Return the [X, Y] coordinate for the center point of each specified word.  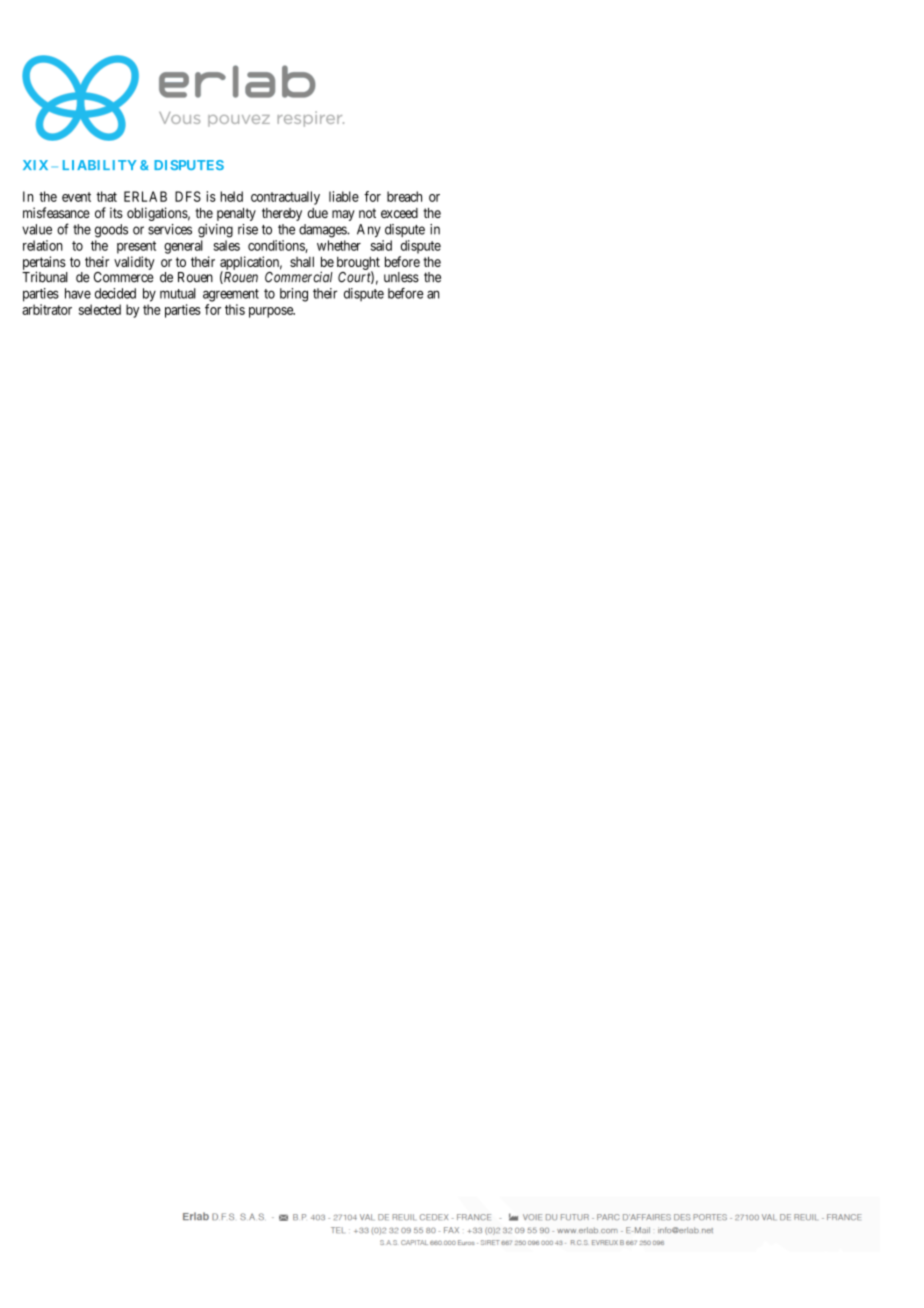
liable [344, 196]
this [235, 309]
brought [358, 264]
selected [100, 309]
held [231, 196]
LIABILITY [100, 165]
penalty [236, 214]
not [367, 213]
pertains [44, 264]
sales [227, 245]
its [116, 212]
